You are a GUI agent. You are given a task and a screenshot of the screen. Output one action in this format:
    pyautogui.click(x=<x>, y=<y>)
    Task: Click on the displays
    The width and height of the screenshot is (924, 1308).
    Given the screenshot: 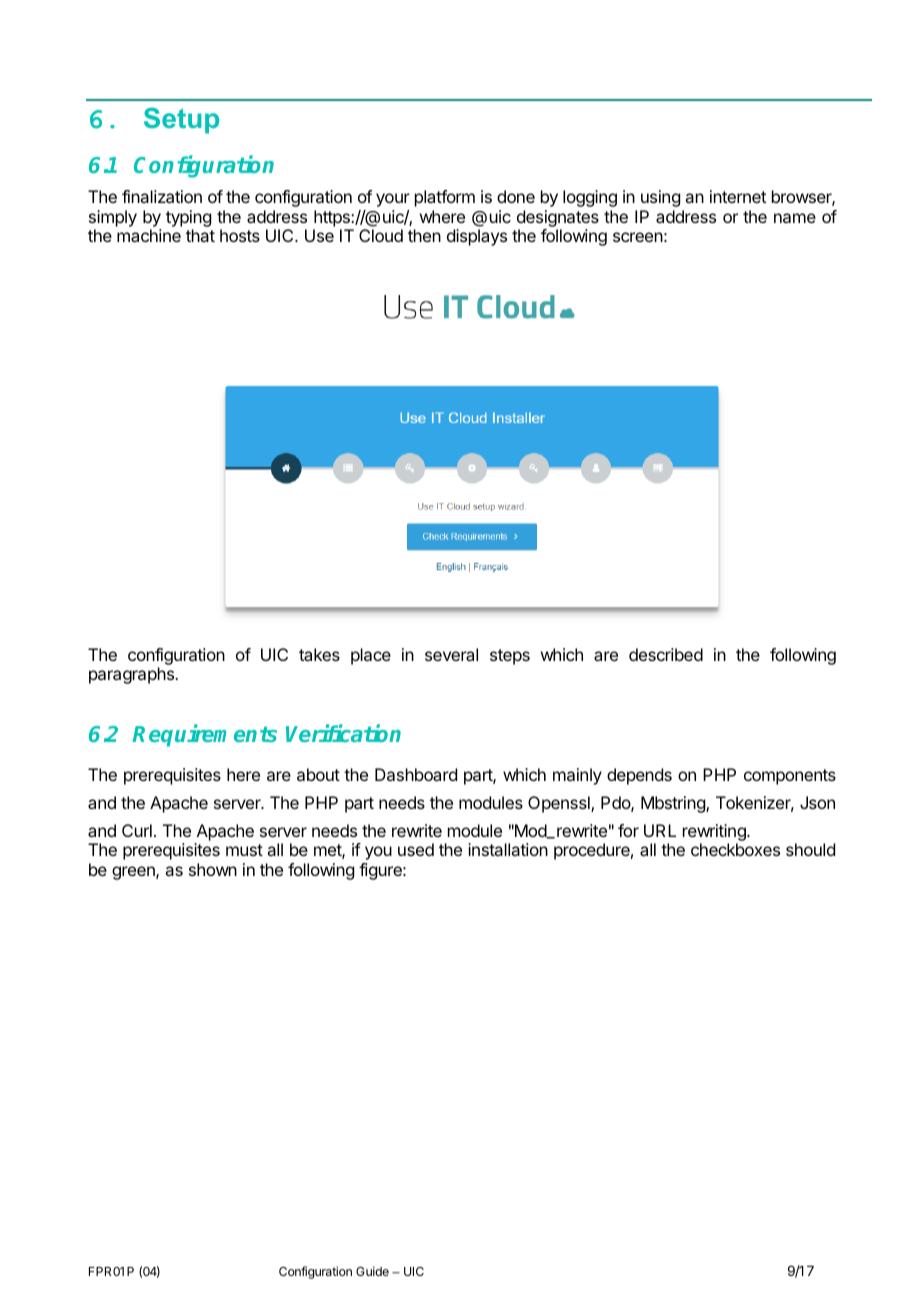 What is the action you would take?
    pyautogui.click(x=477, y=237)
